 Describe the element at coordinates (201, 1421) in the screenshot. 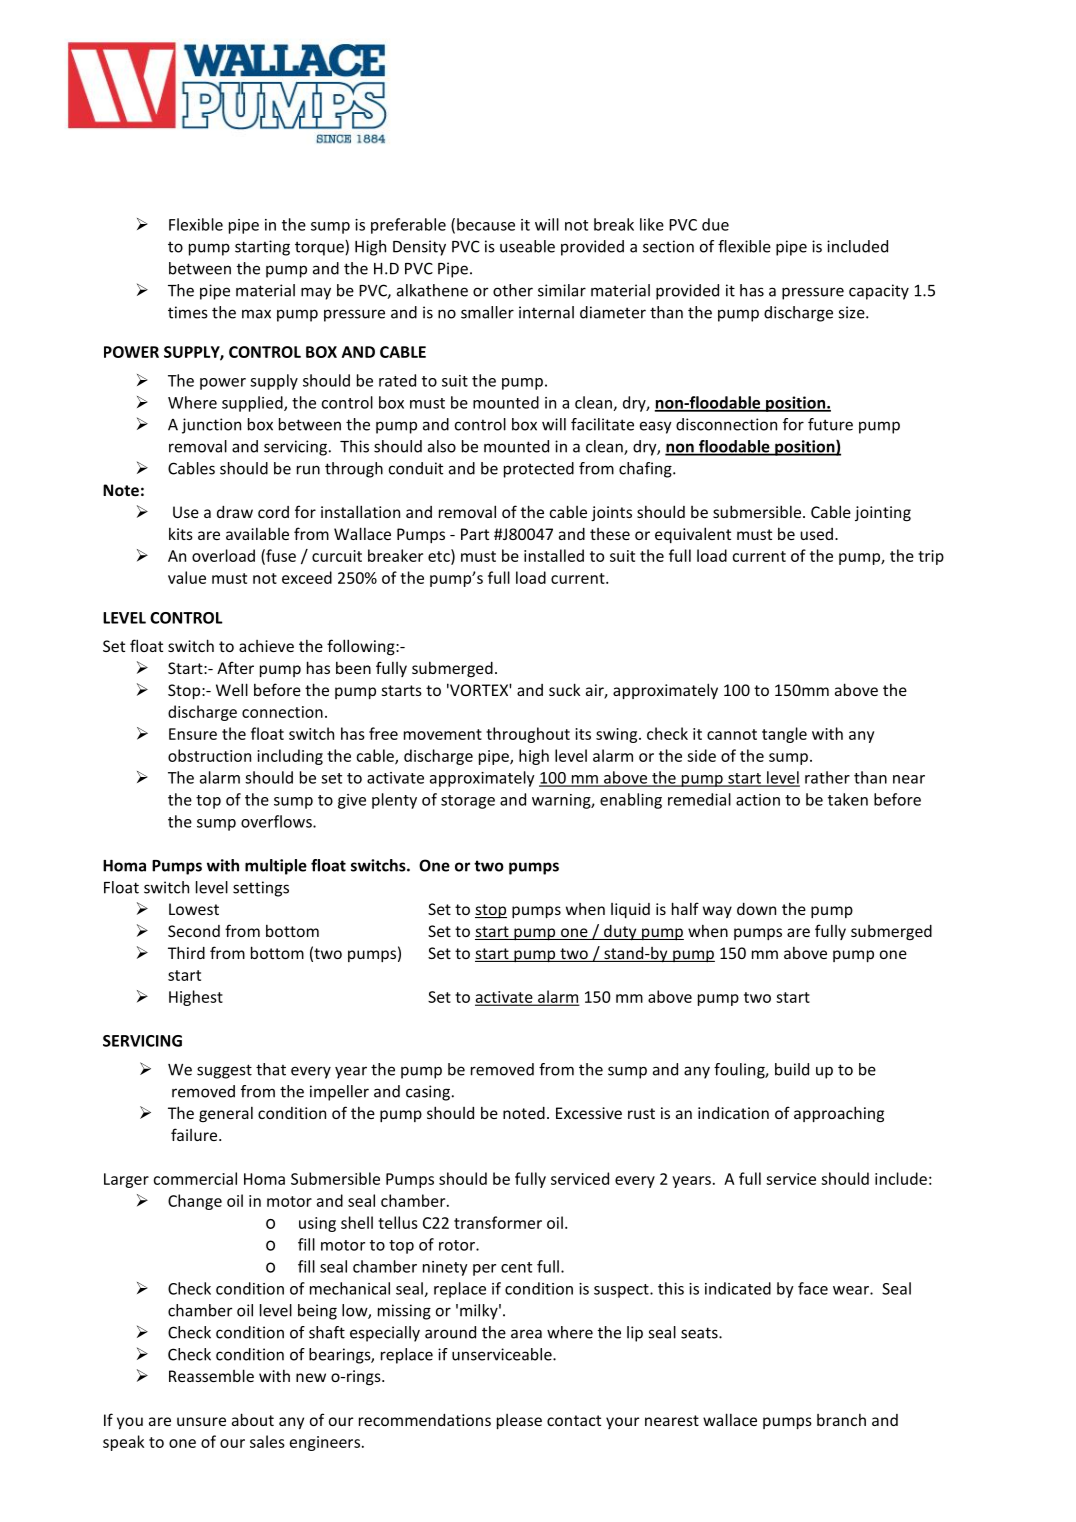

I see `unsure` at that location.
